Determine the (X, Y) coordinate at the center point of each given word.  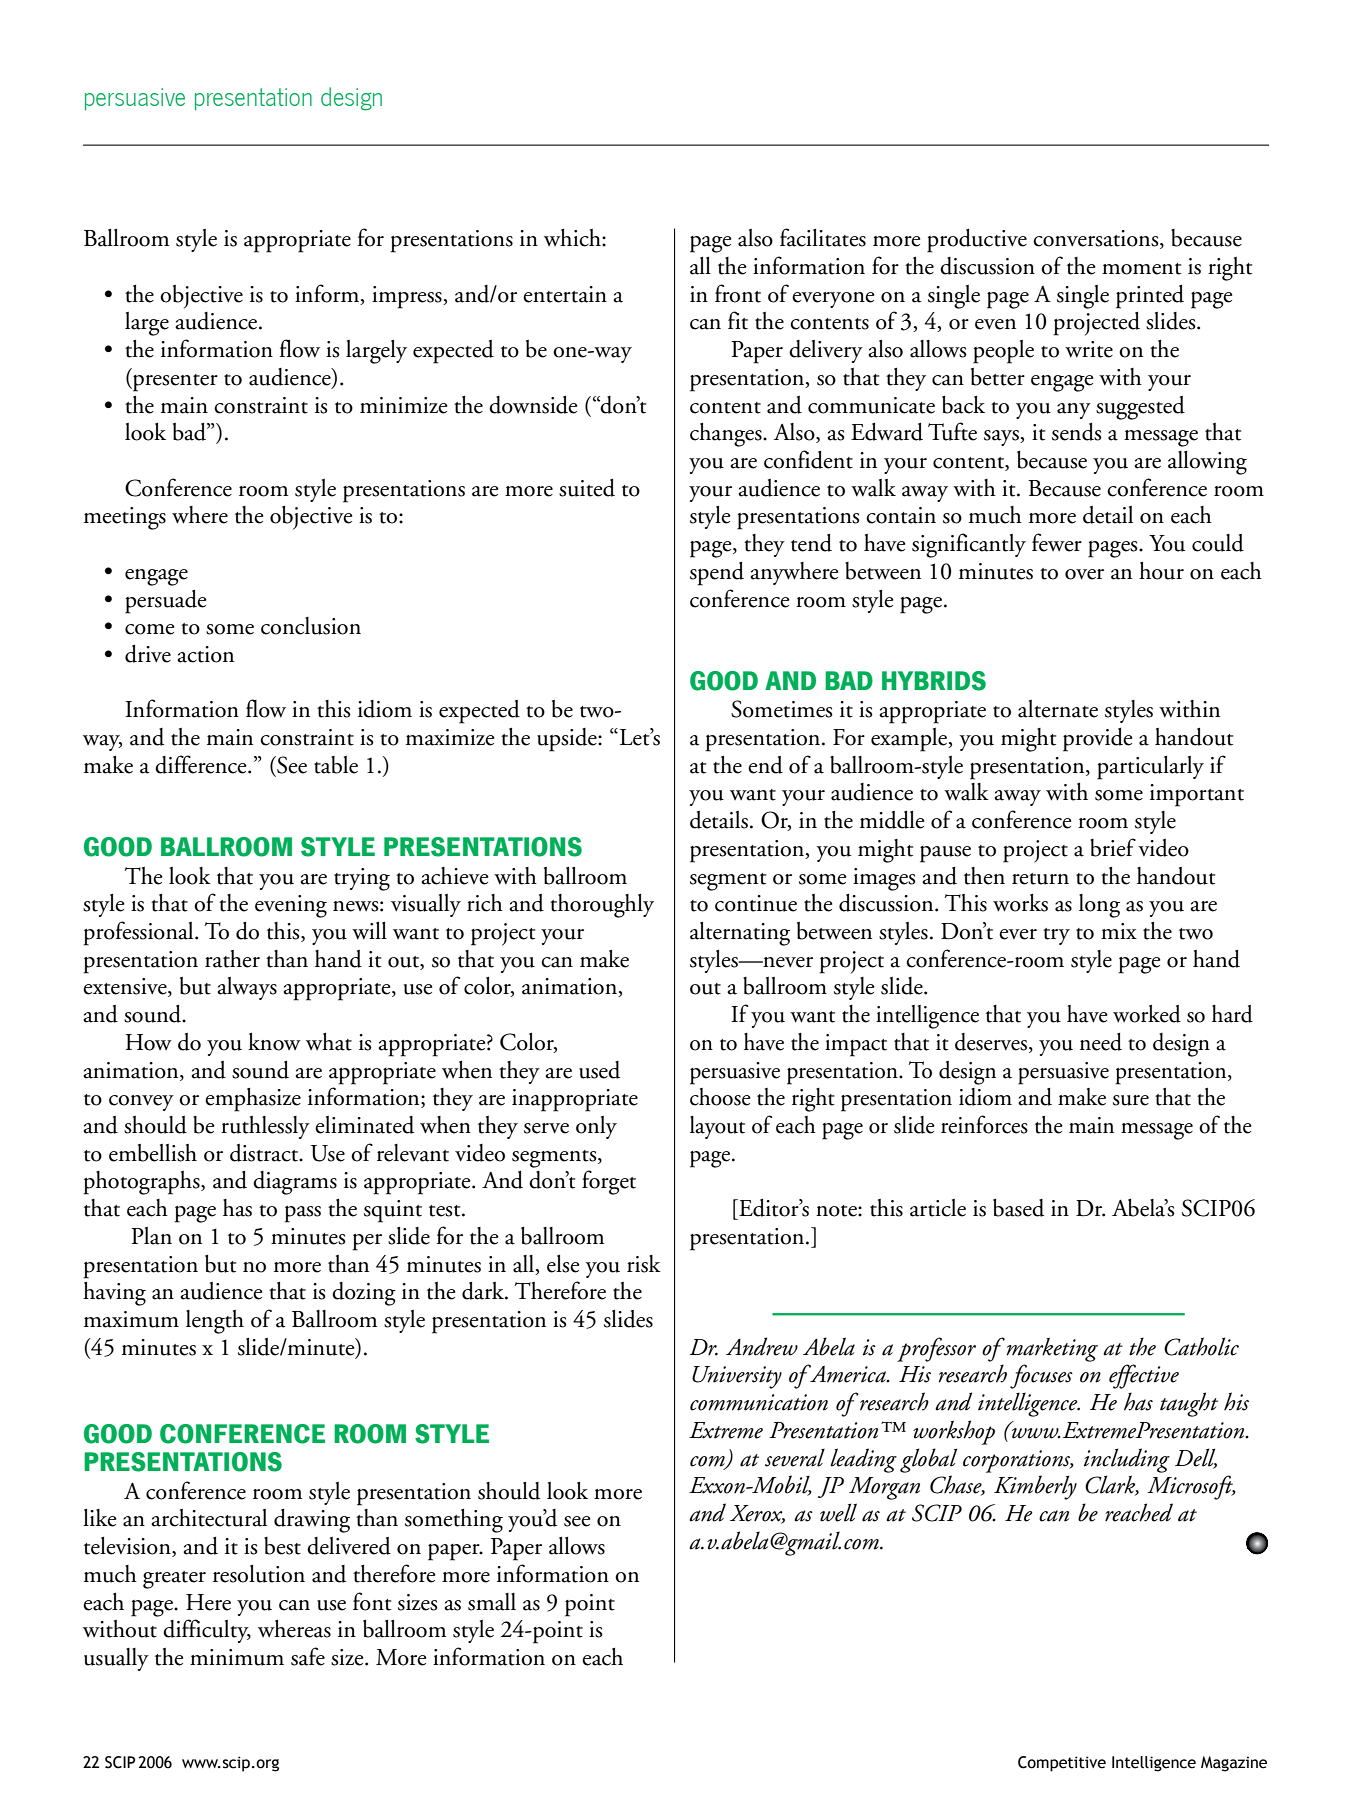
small (492, 1602)
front (738, 293)
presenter (174, 383)
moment (1141, 269)
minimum (237, 1657)
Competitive (1062, 1764)
